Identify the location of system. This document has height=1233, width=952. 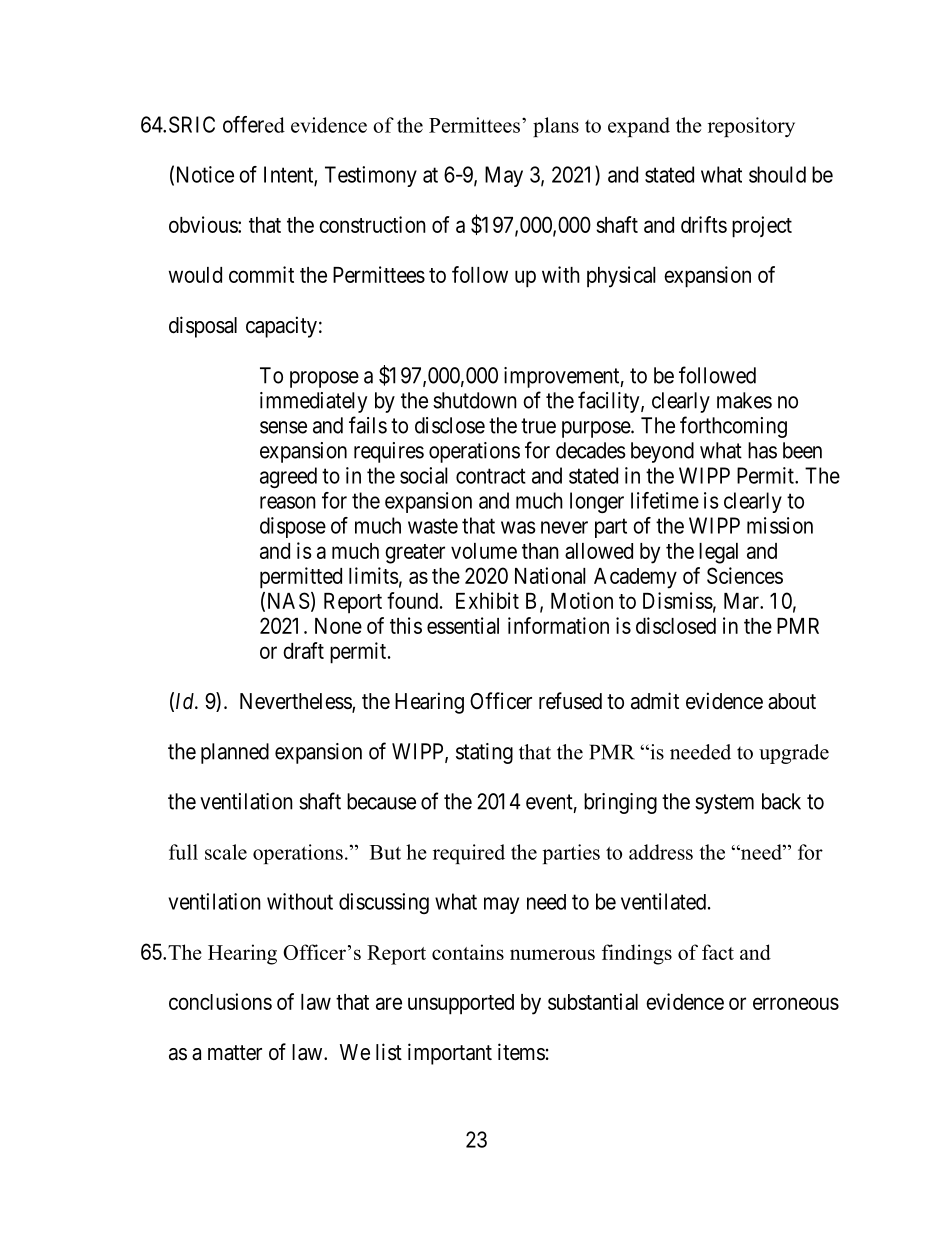
(724, 804).
